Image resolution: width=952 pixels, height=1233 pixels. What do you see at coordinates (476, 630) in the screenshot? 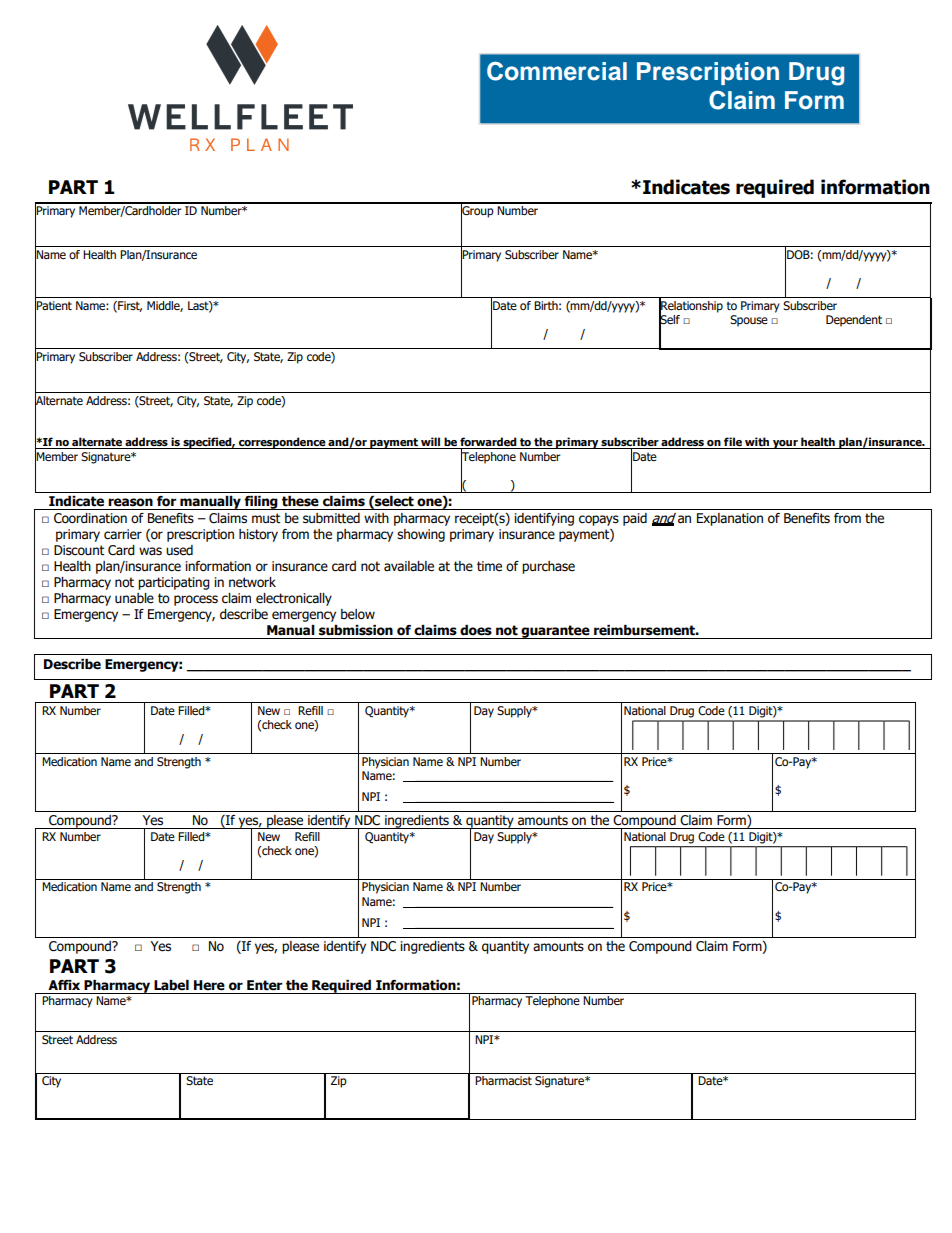
I see `does` at bounding box center [476, 630].
